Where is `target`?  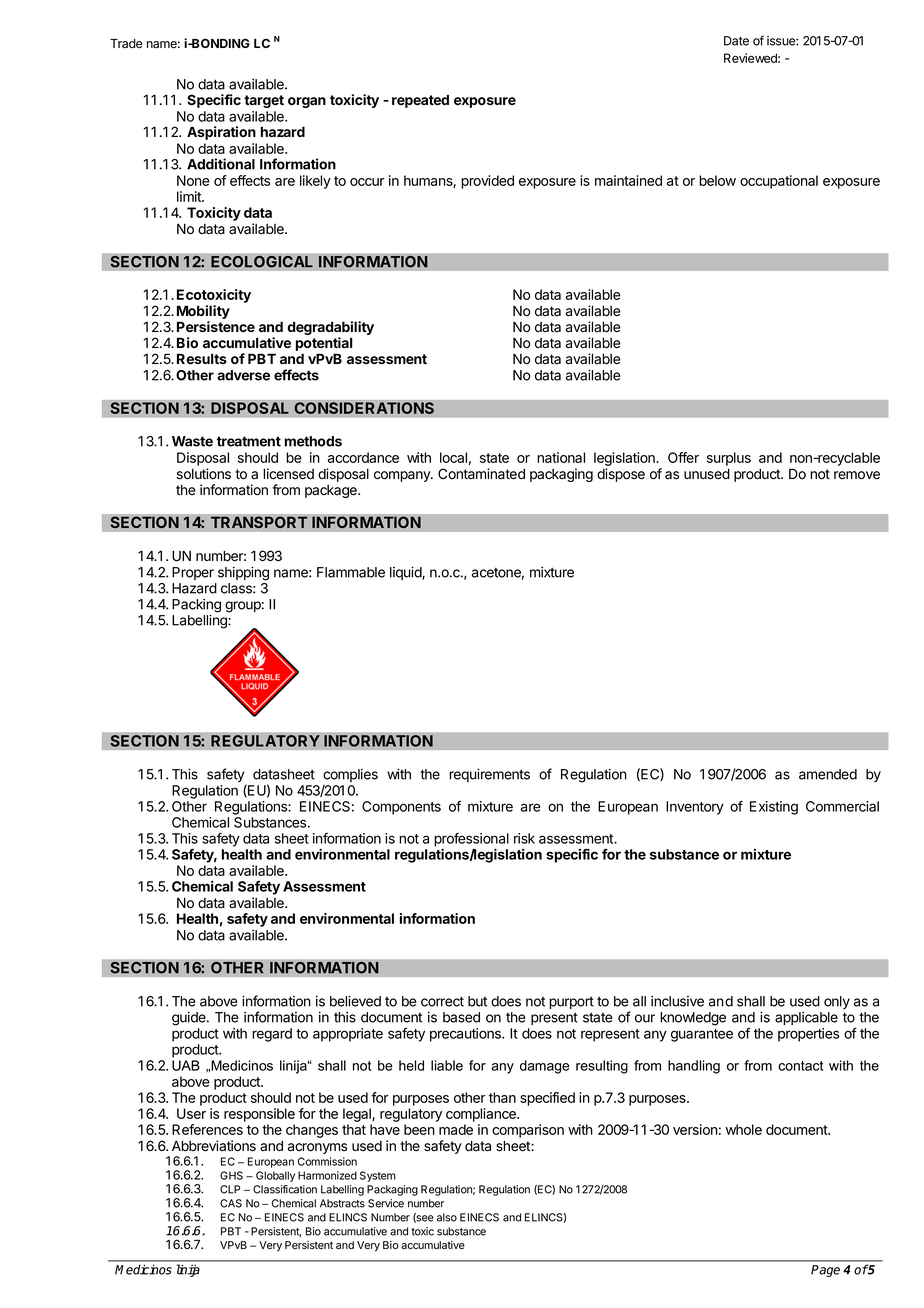 target is located at coordinates (264, 101).
